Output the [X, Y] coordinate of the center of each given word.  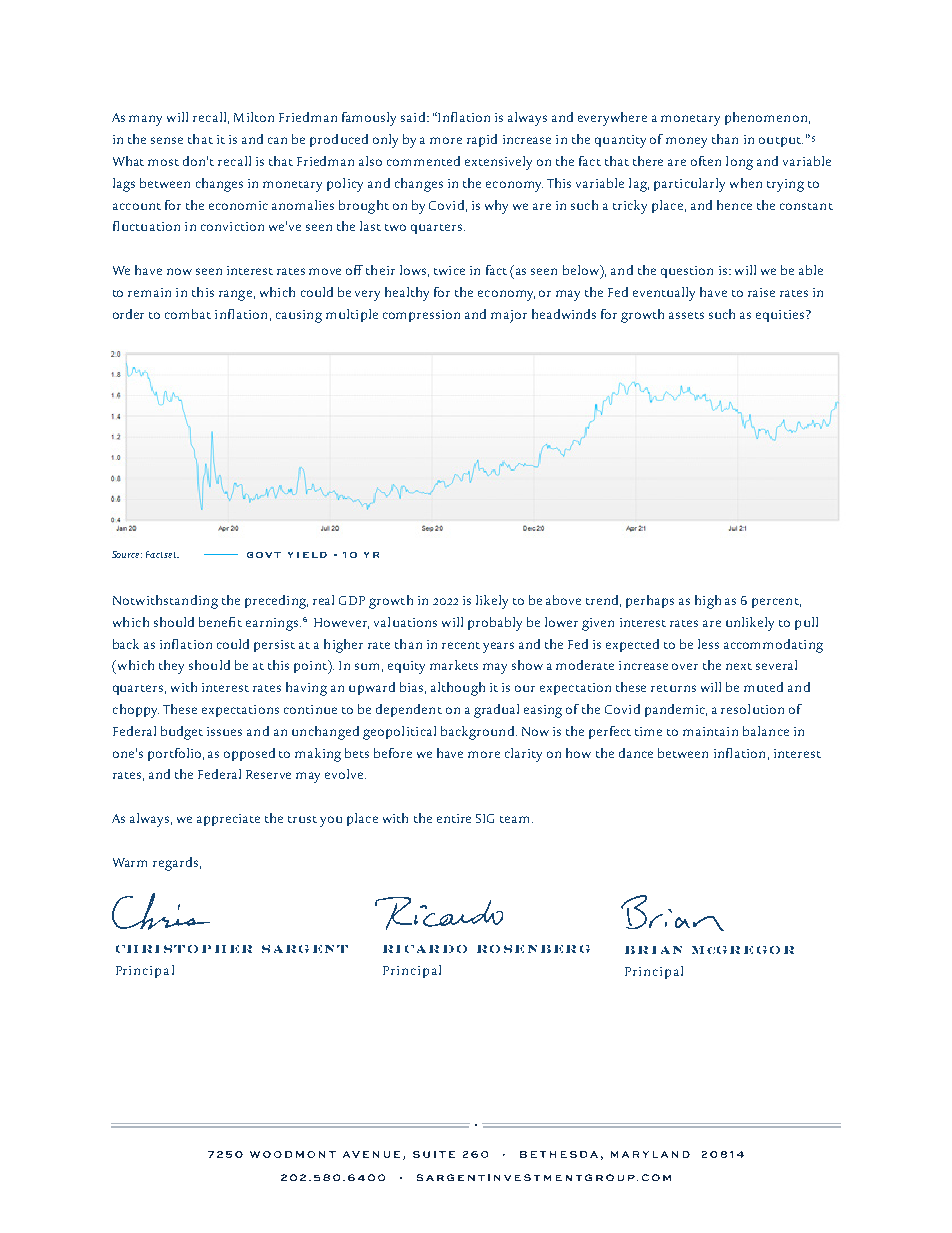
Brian [653, 950]
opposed [249, 754]
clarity [523, 755]
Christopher [184, 949]
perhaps [650, 601]
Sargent [305, 949]
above [563, 600]
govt [264, 555]
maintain [710, 731]
